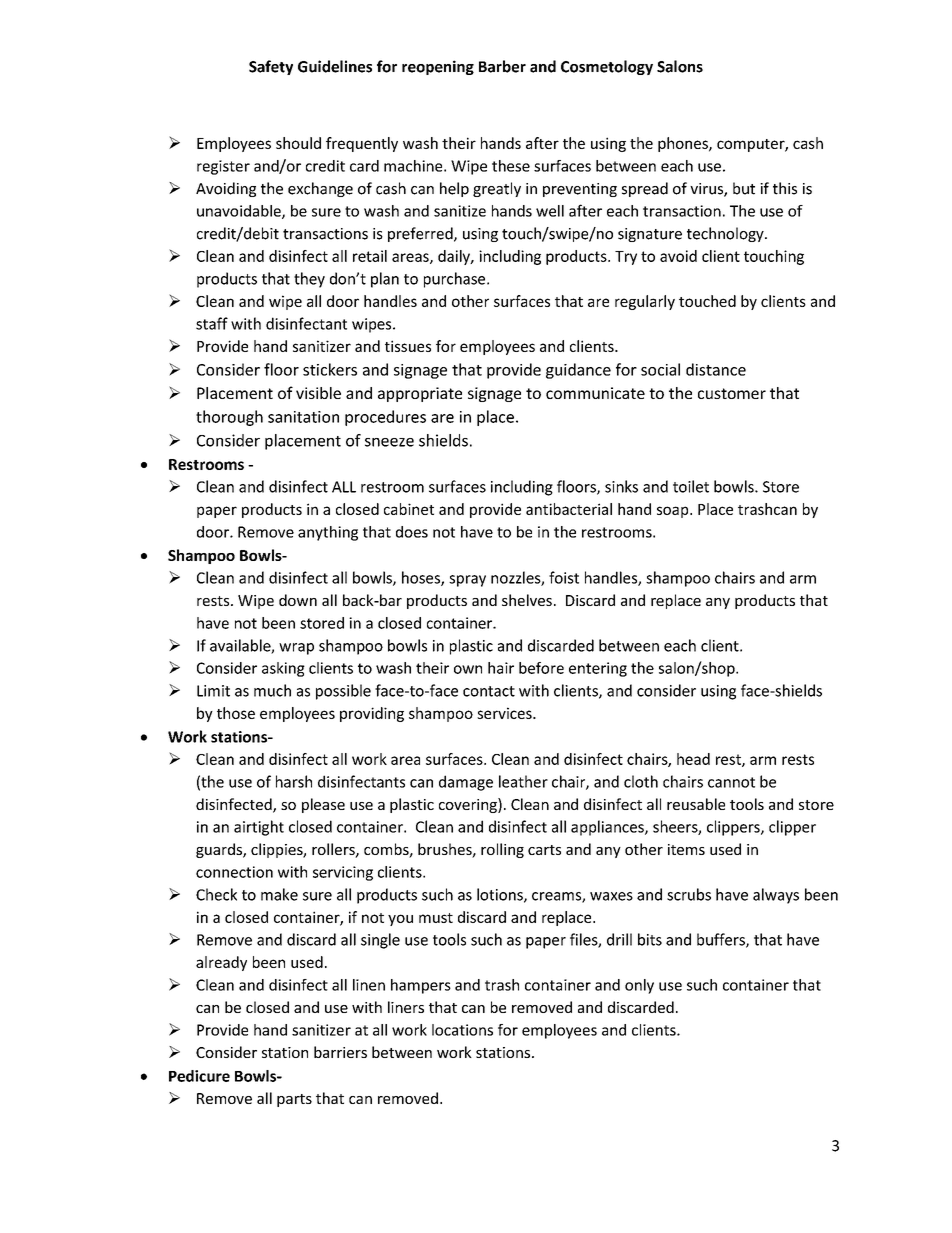 This page has height=1233, width=952. What do you see at coordinates (693, 759) in the page?
I see `head` at bounding box center [693, 759].
